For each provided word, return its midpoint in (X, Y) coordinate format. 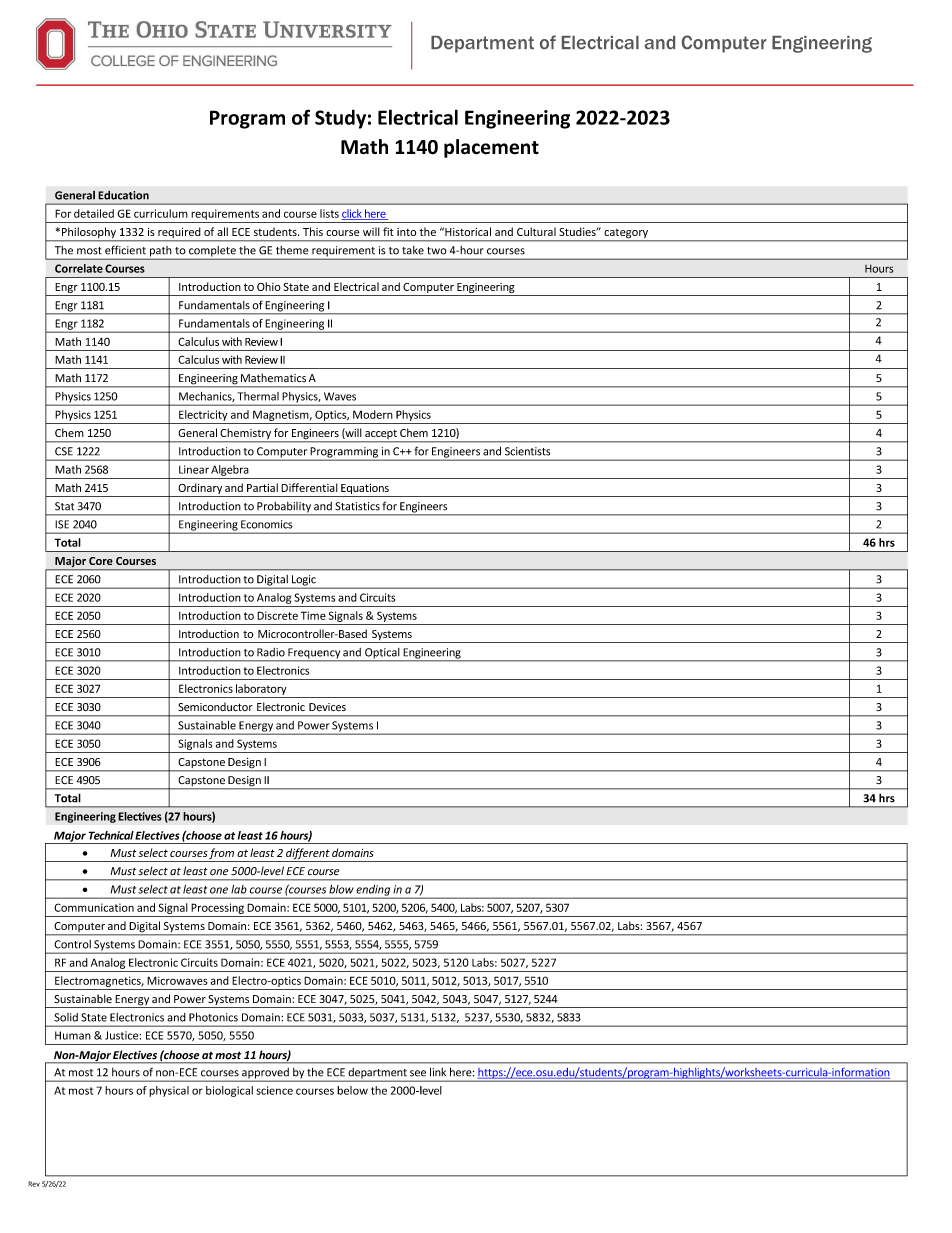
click (352, 214)
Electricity (203, 415)
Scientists (527, 451)
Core (101, 561)
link (438, 1072)
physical (169, 1091)
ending (373, 890)
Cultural (536, 231)
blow (341, 889)
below (352, 1090)
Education (123, 195)
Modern (373, 414)
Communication (94, 907)
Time (313, 615)
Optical (382, 654)
